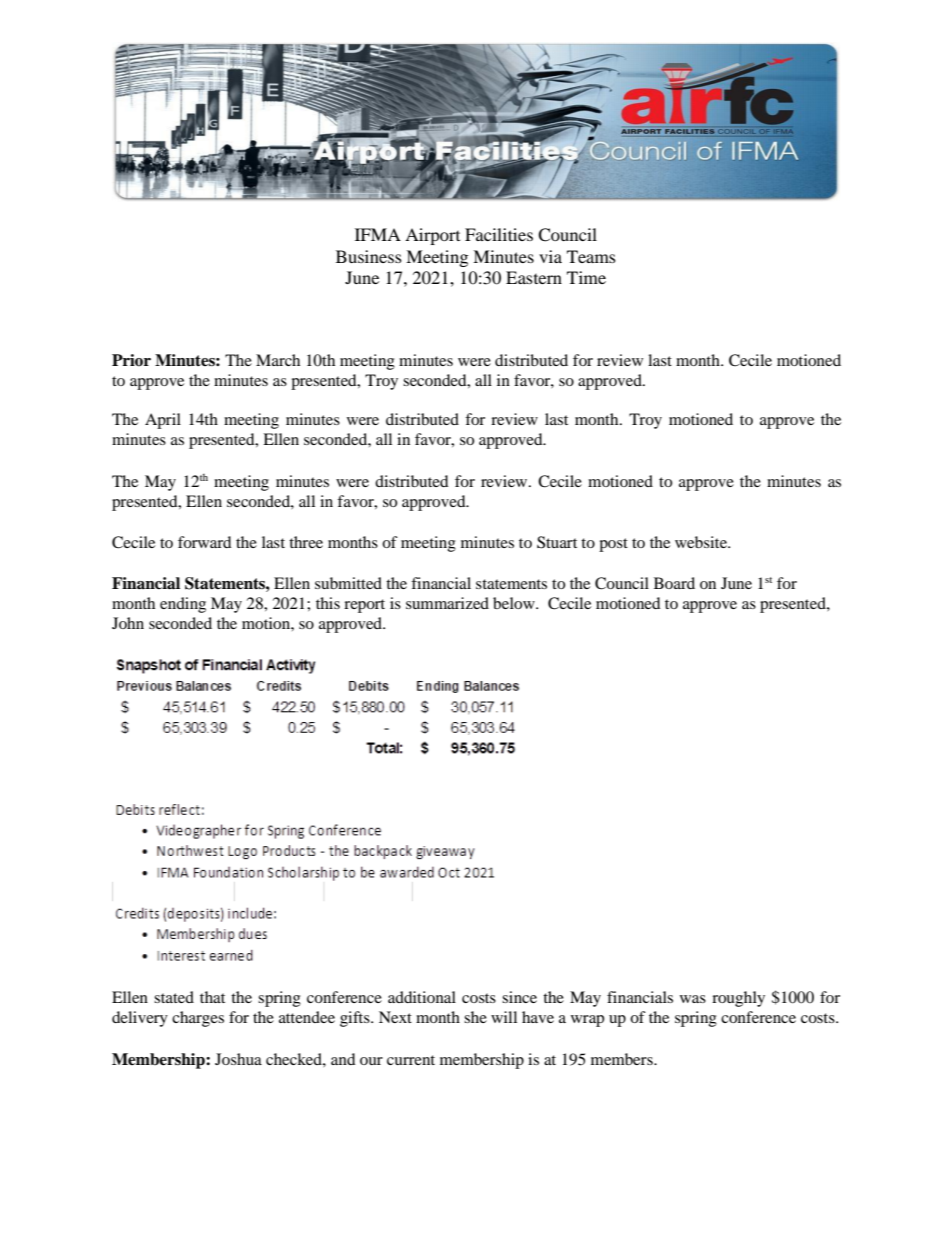 The height and width of the document is (1233, 952). What do you see at coordinates (198, 1019) in the document?
I see `charges` at bounding box center [198, 1019].
